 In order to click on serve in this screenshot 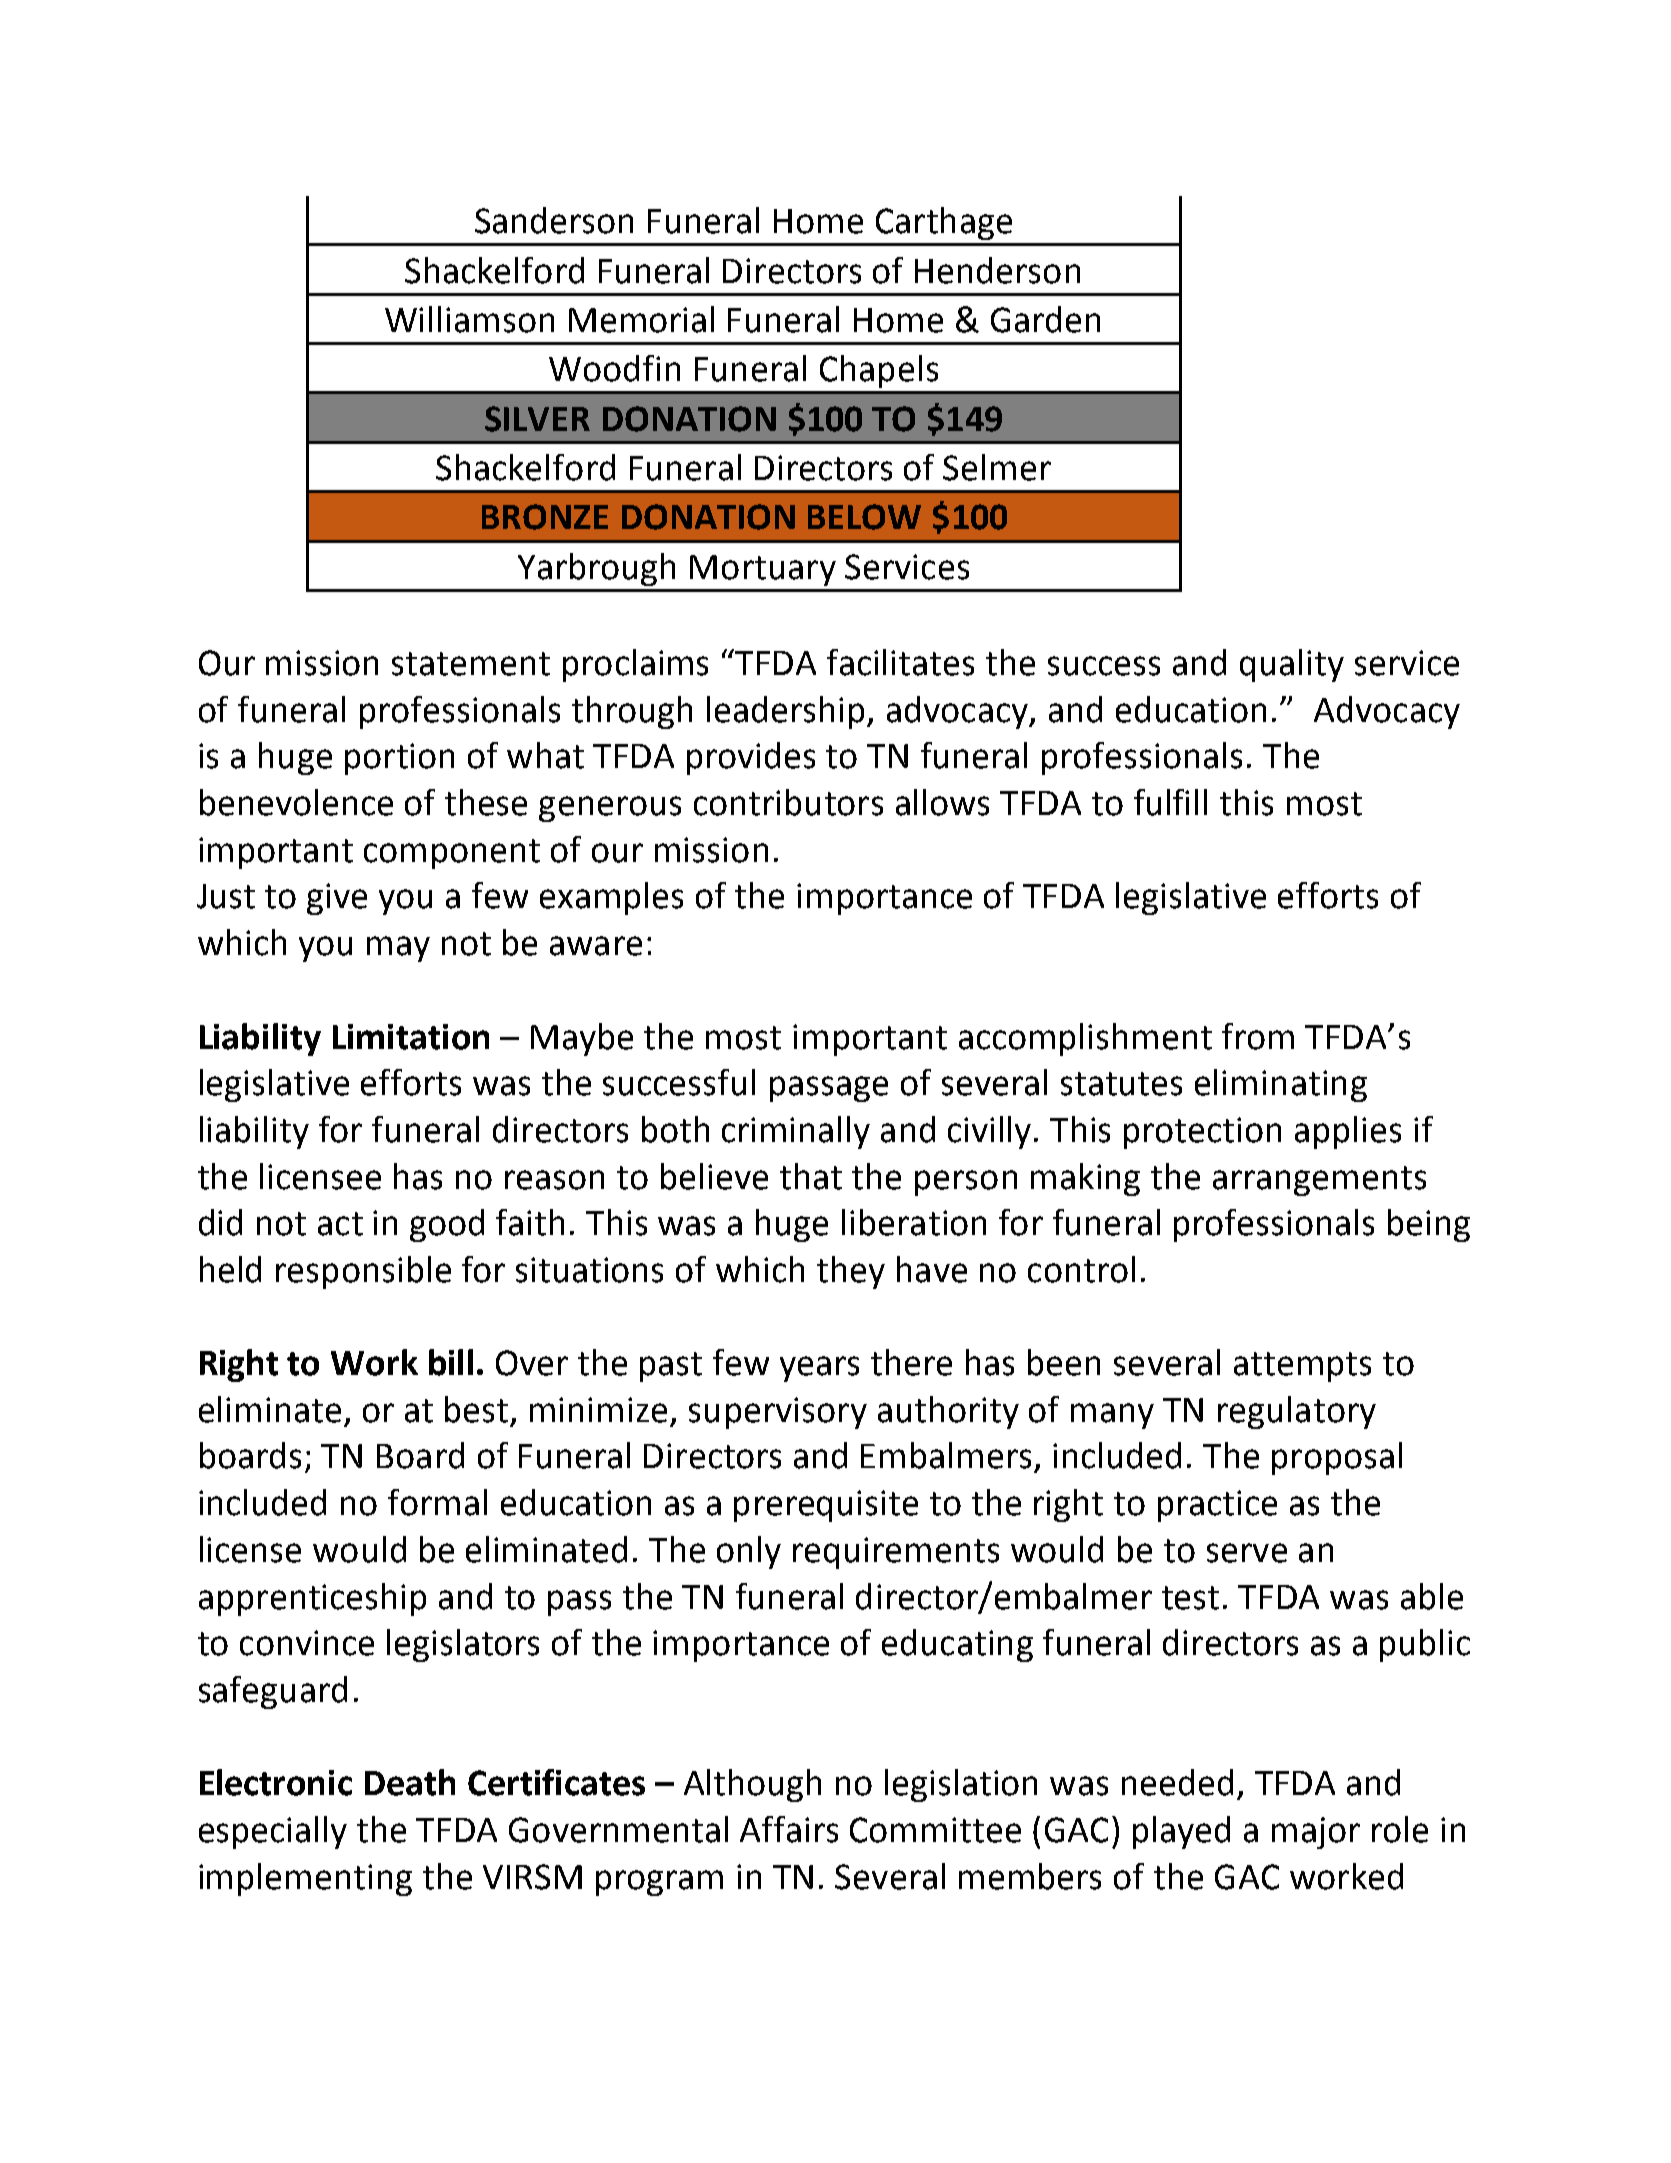, I will do `click(1247, 1553)`.
